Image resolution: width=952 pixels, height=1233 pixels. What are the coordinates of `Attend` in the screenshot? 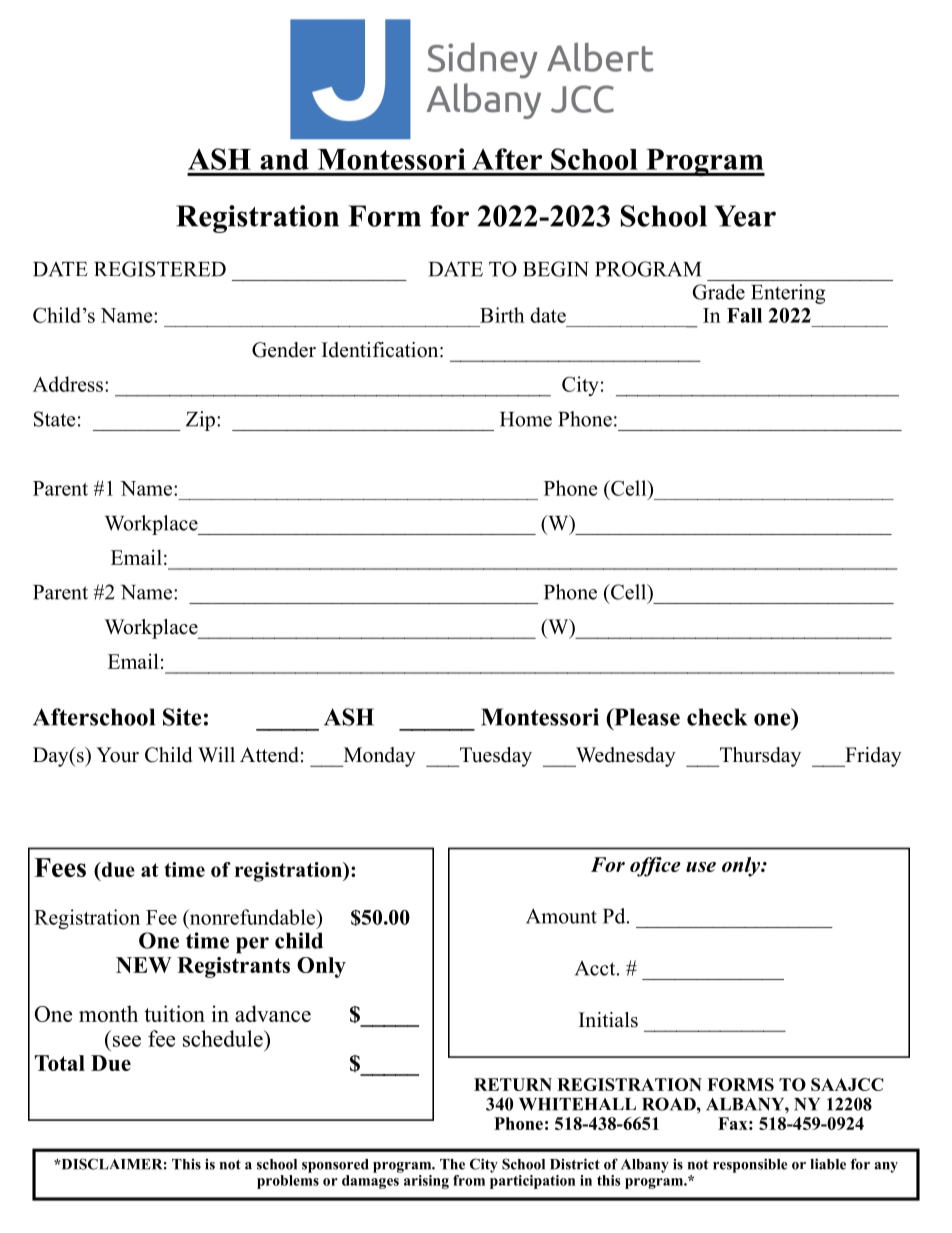 It's located at (269, 755).
